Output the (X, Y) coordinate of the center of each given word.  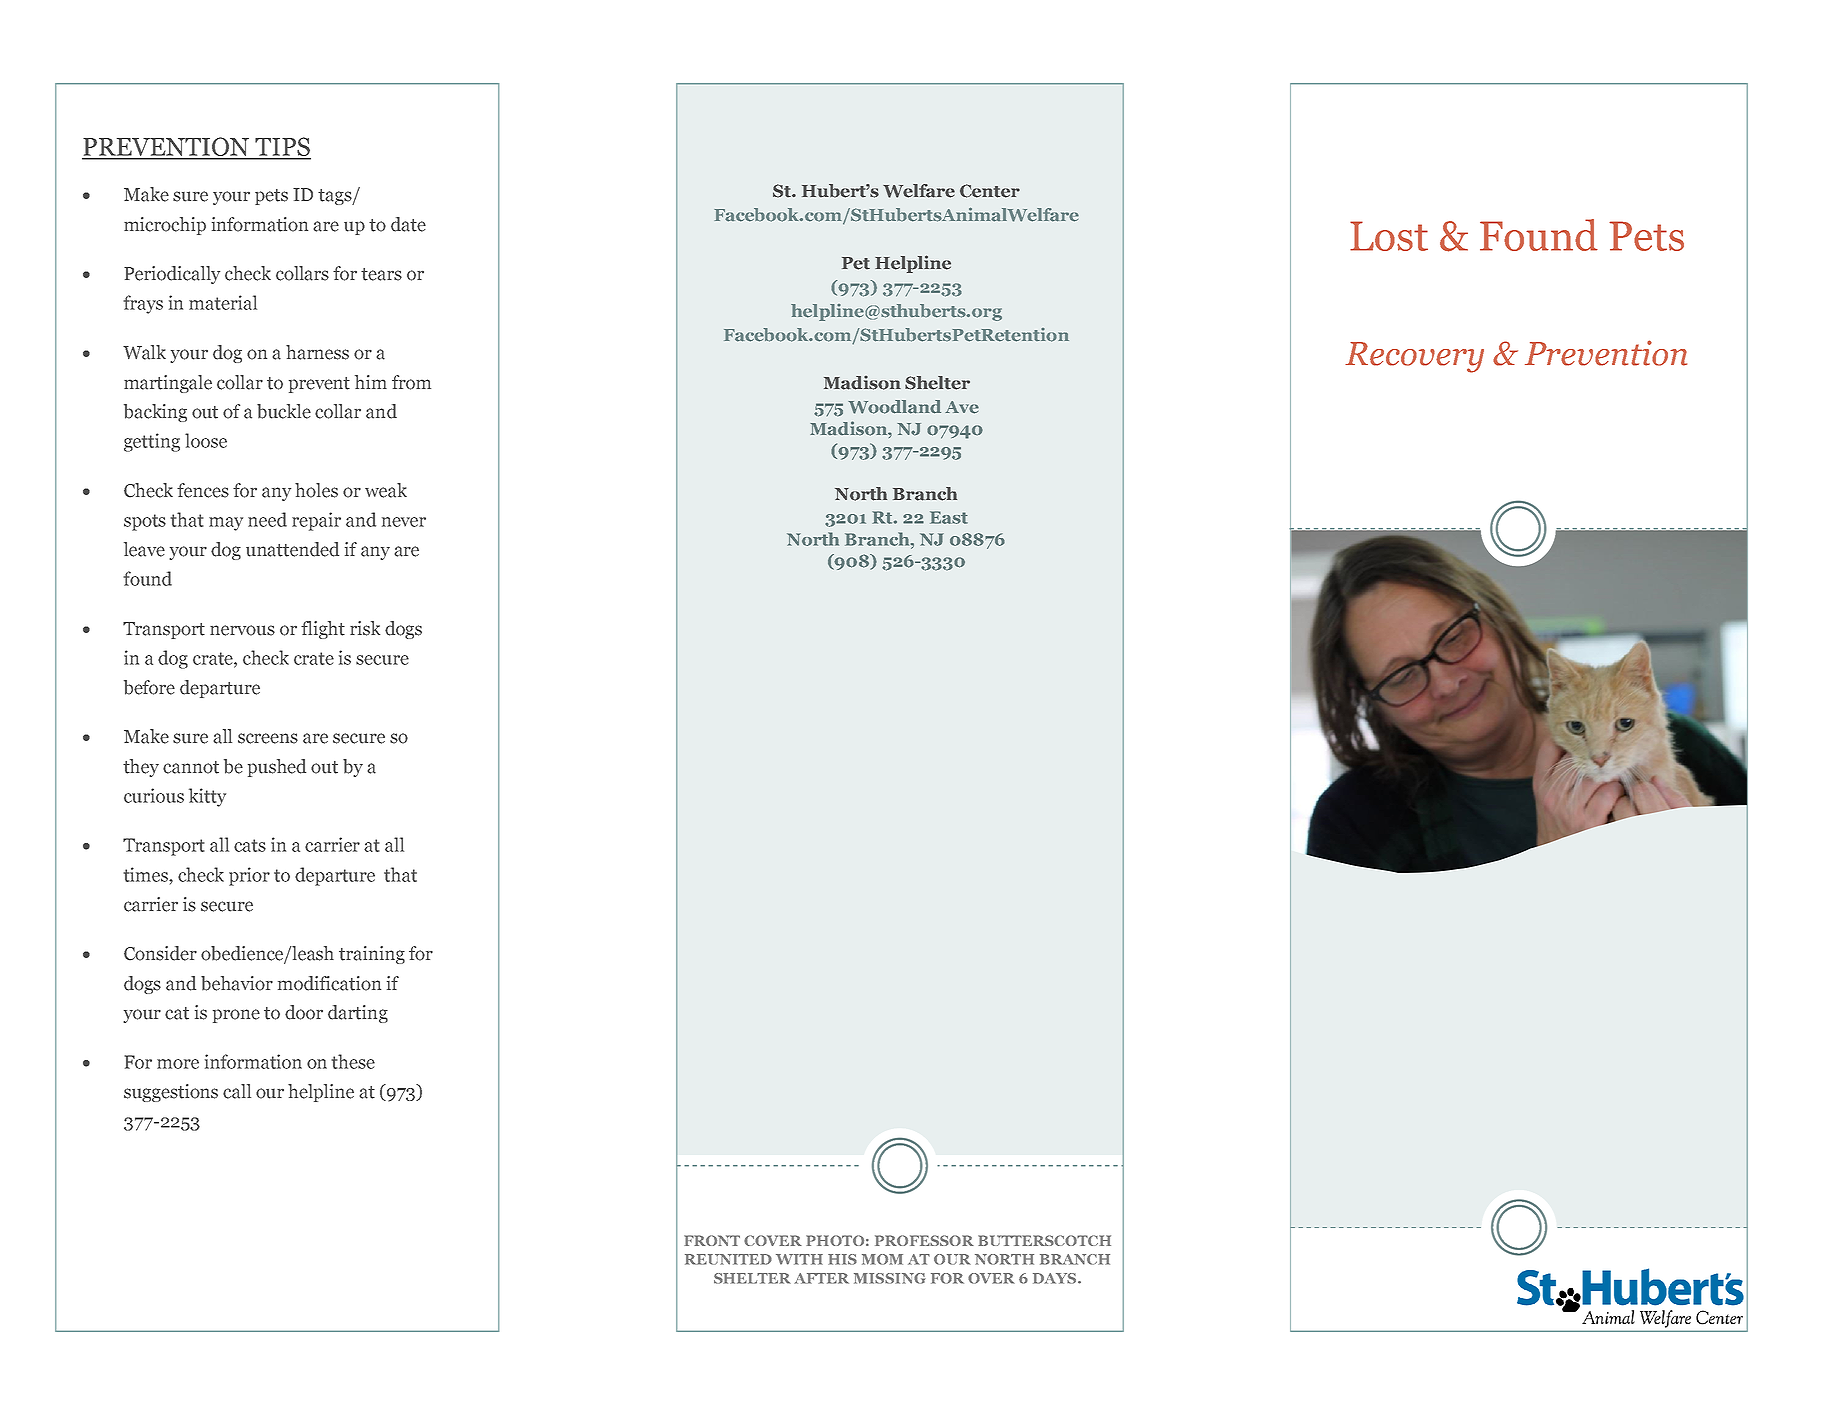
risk (365, 628)
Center (990, 191)
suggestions (171, 1093)
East (949, 517)
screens (268, 738)
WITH (799, 1259)
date (408, 224)
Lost (1389, 236)
